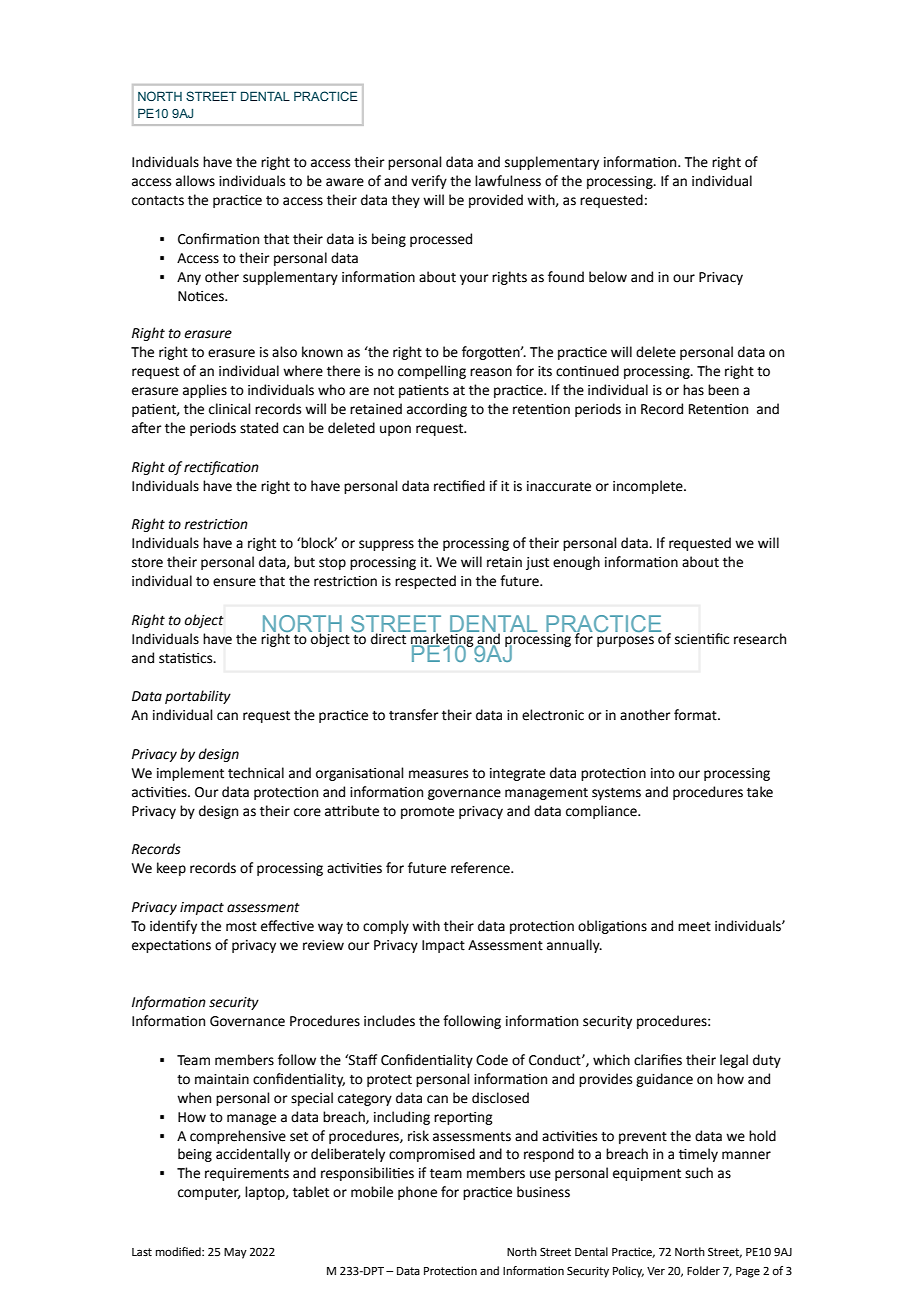  What do you see at coordinates (459, 486) in the screenshot?
I see `rectified` at bounding box center [459, 486].
